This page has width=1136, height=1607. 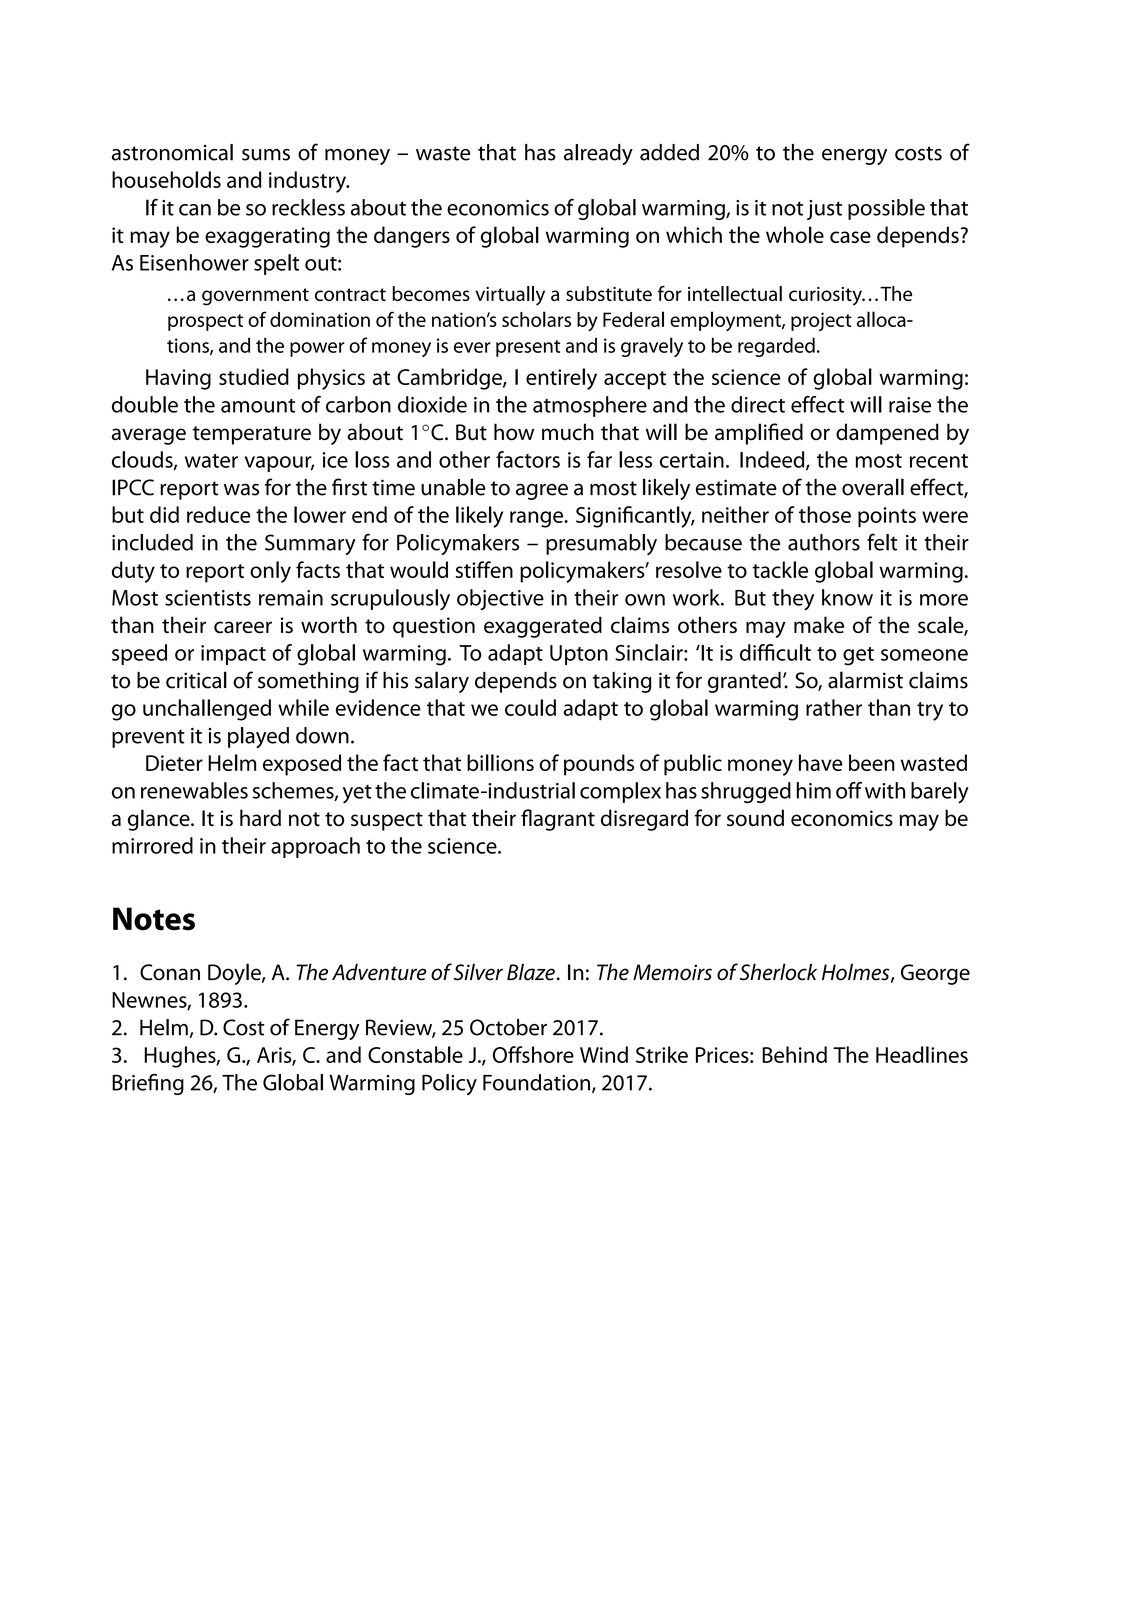 What do you see at coordinates (598, 154) in the page?
I see `already` at bounding box center [598, 154].
